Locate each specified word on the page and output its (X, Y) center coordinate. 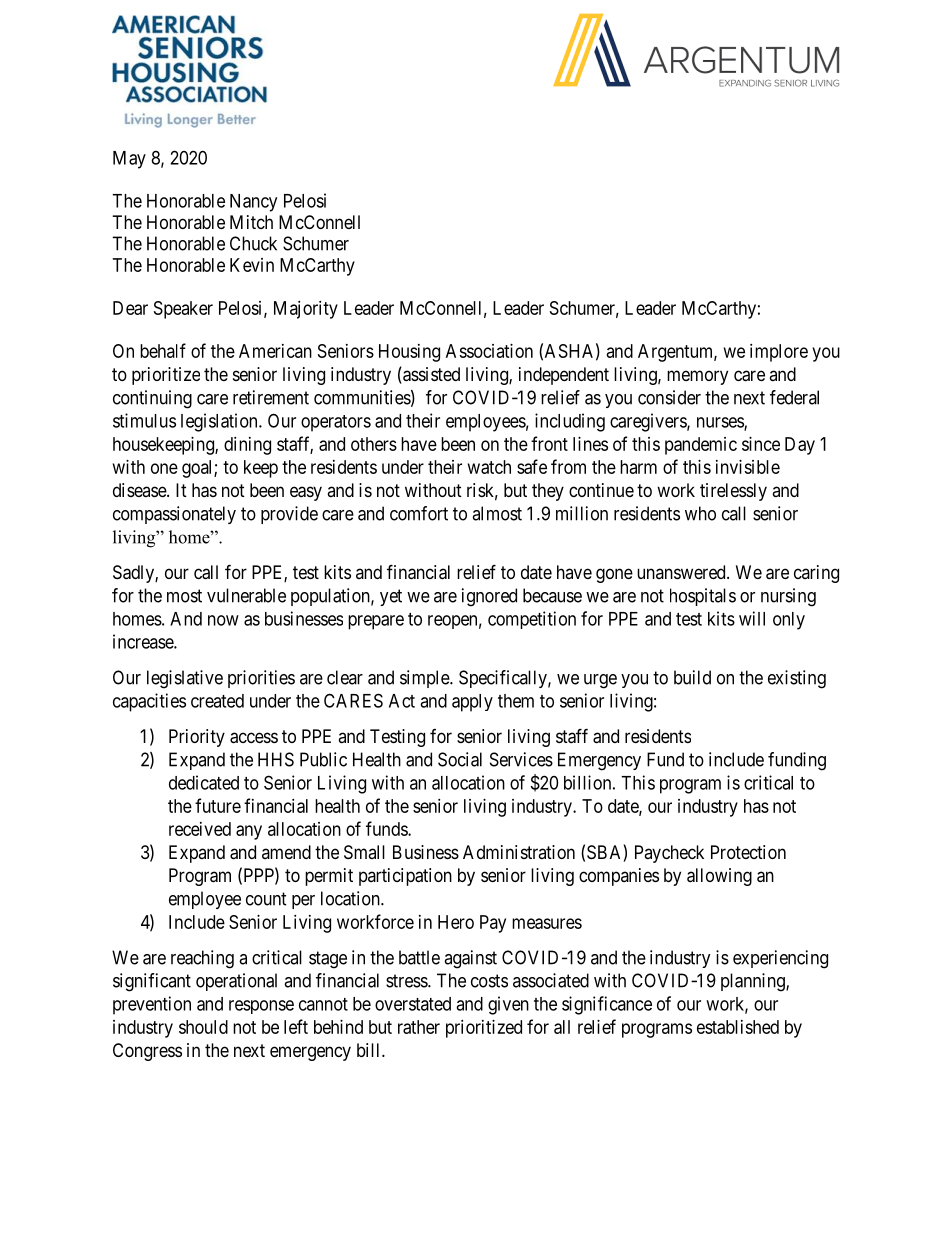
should (203, 1027)
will (752, 618)
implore (779, 353)
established (738, 1027)
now (223, 620)
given (508, 1005)
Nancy (253, 203)
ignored (489, 597)
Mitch (251, 222)
